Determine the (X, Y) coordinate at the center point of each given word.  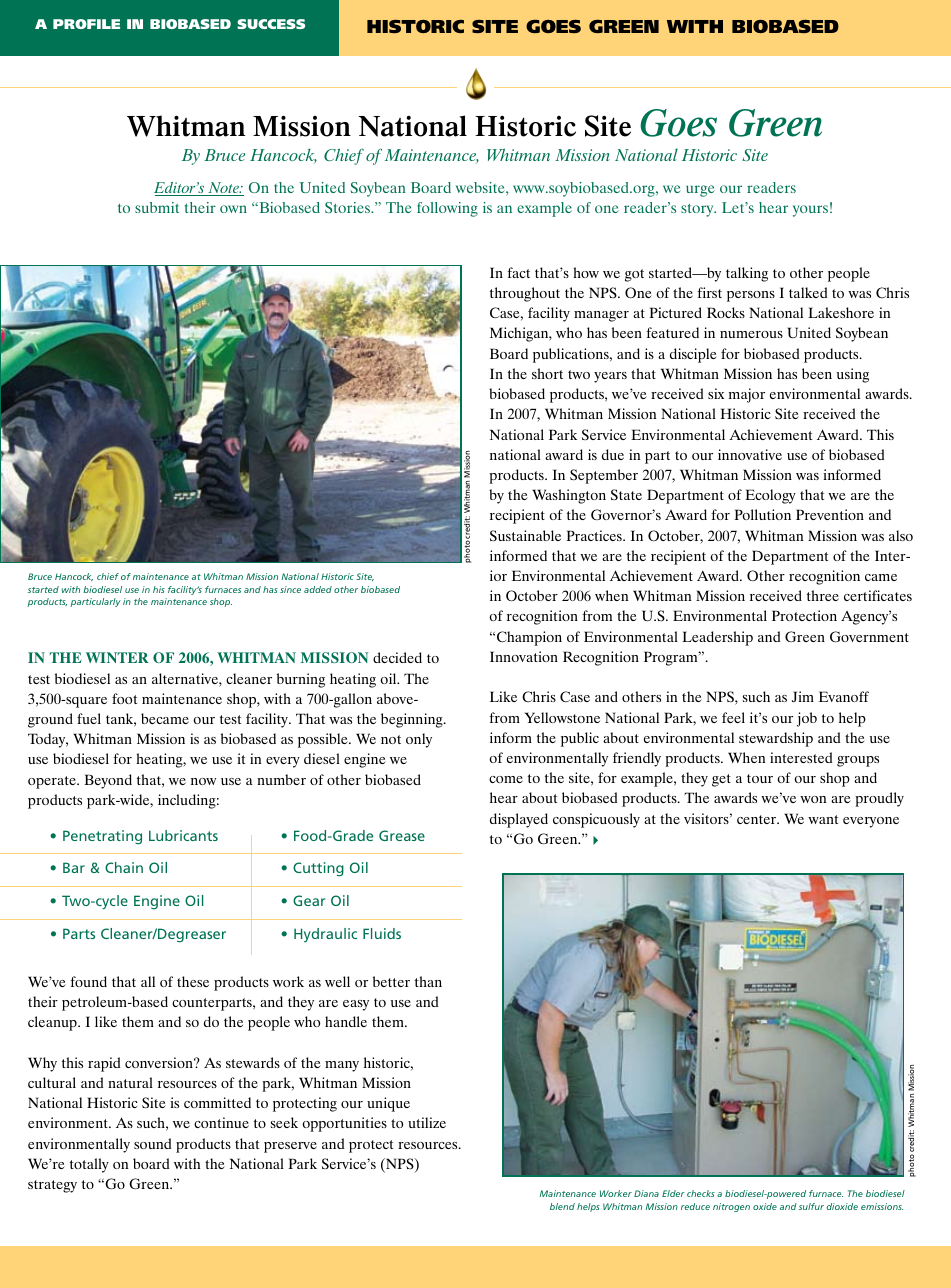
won (813, 799)
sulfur (811, 1206)
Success (271, 24)
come (506, 779)
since (290, 589)
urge (700, 191)
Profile (86, 24)
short (547, 373)
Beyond (108, 781)
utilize (427, 1122)
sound (152, 1143)
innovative (750, 454)
